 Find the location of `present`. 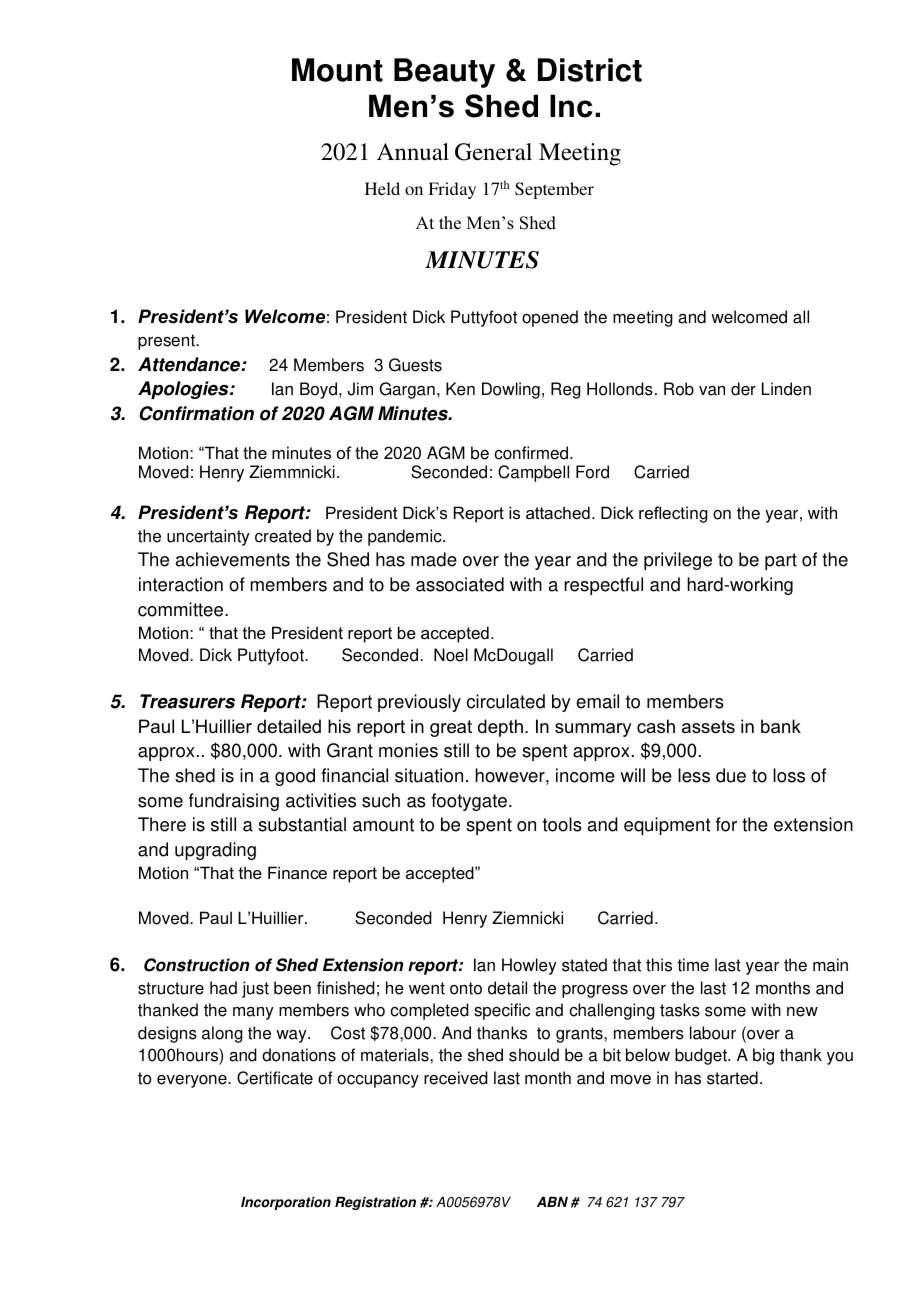

present is located at coordinates (167, 342).
